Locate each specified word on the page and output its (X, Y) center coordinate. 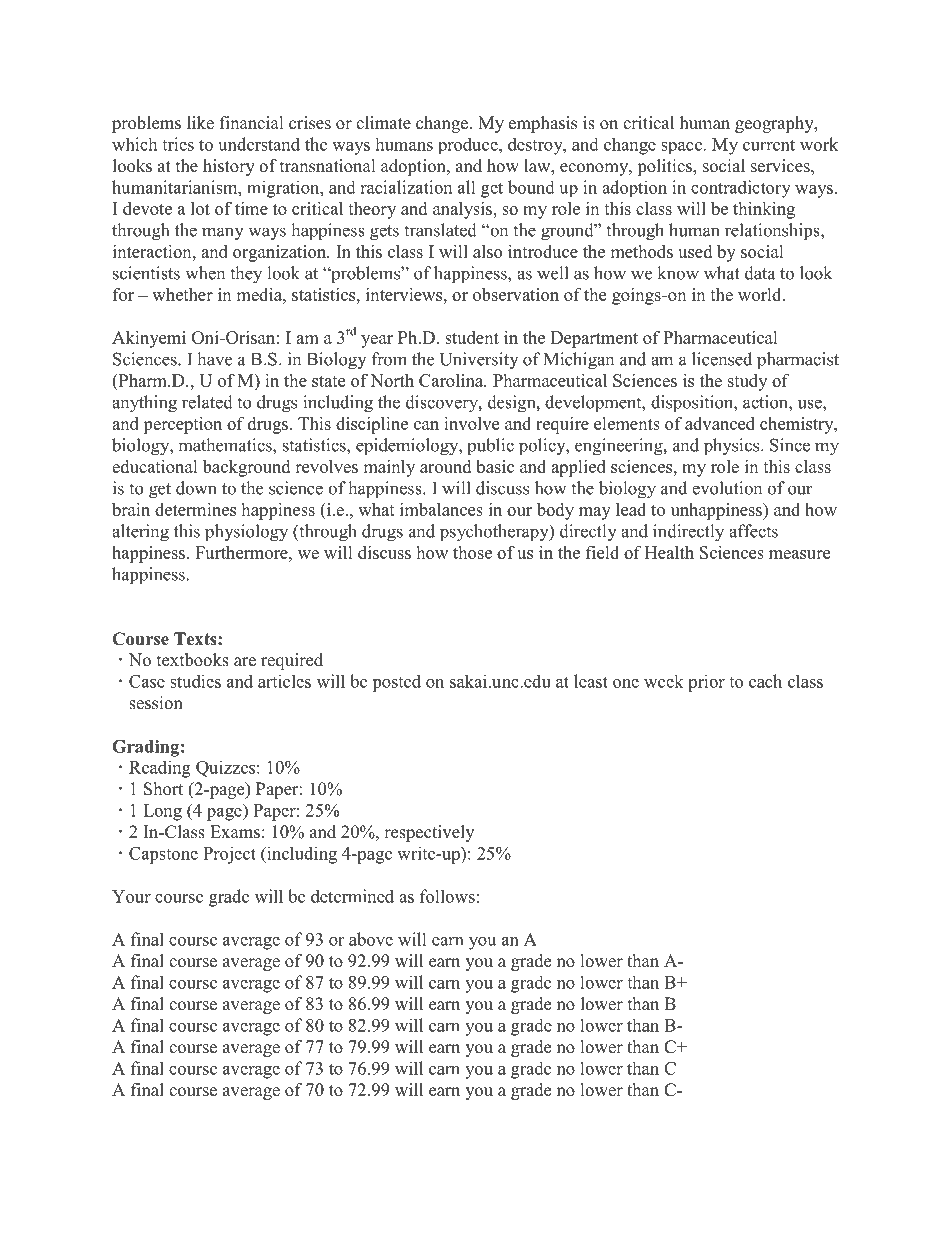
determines (195, 509)
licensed (722, 359)
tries (178, 144)
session (156, 703)
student (472, 337)
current (769, 145)
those (472, 552)
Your (131, 896)
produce (469, 145)
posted (396, 683)
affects (753, 531)
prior (706, 683)
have (214, 359)
